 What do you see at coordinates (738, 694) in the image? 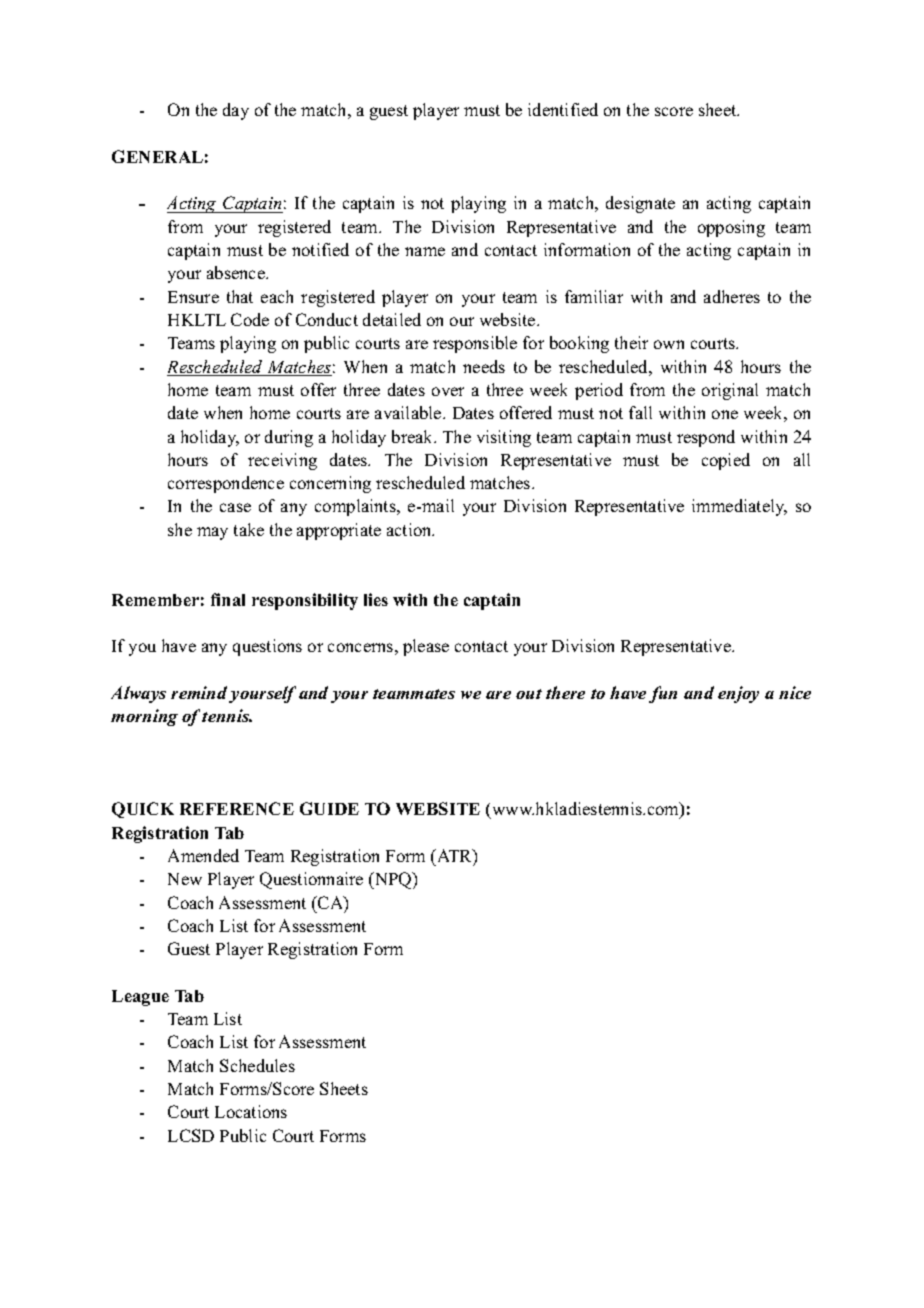
I see `enjoy` at bounding box center [738, 694].
